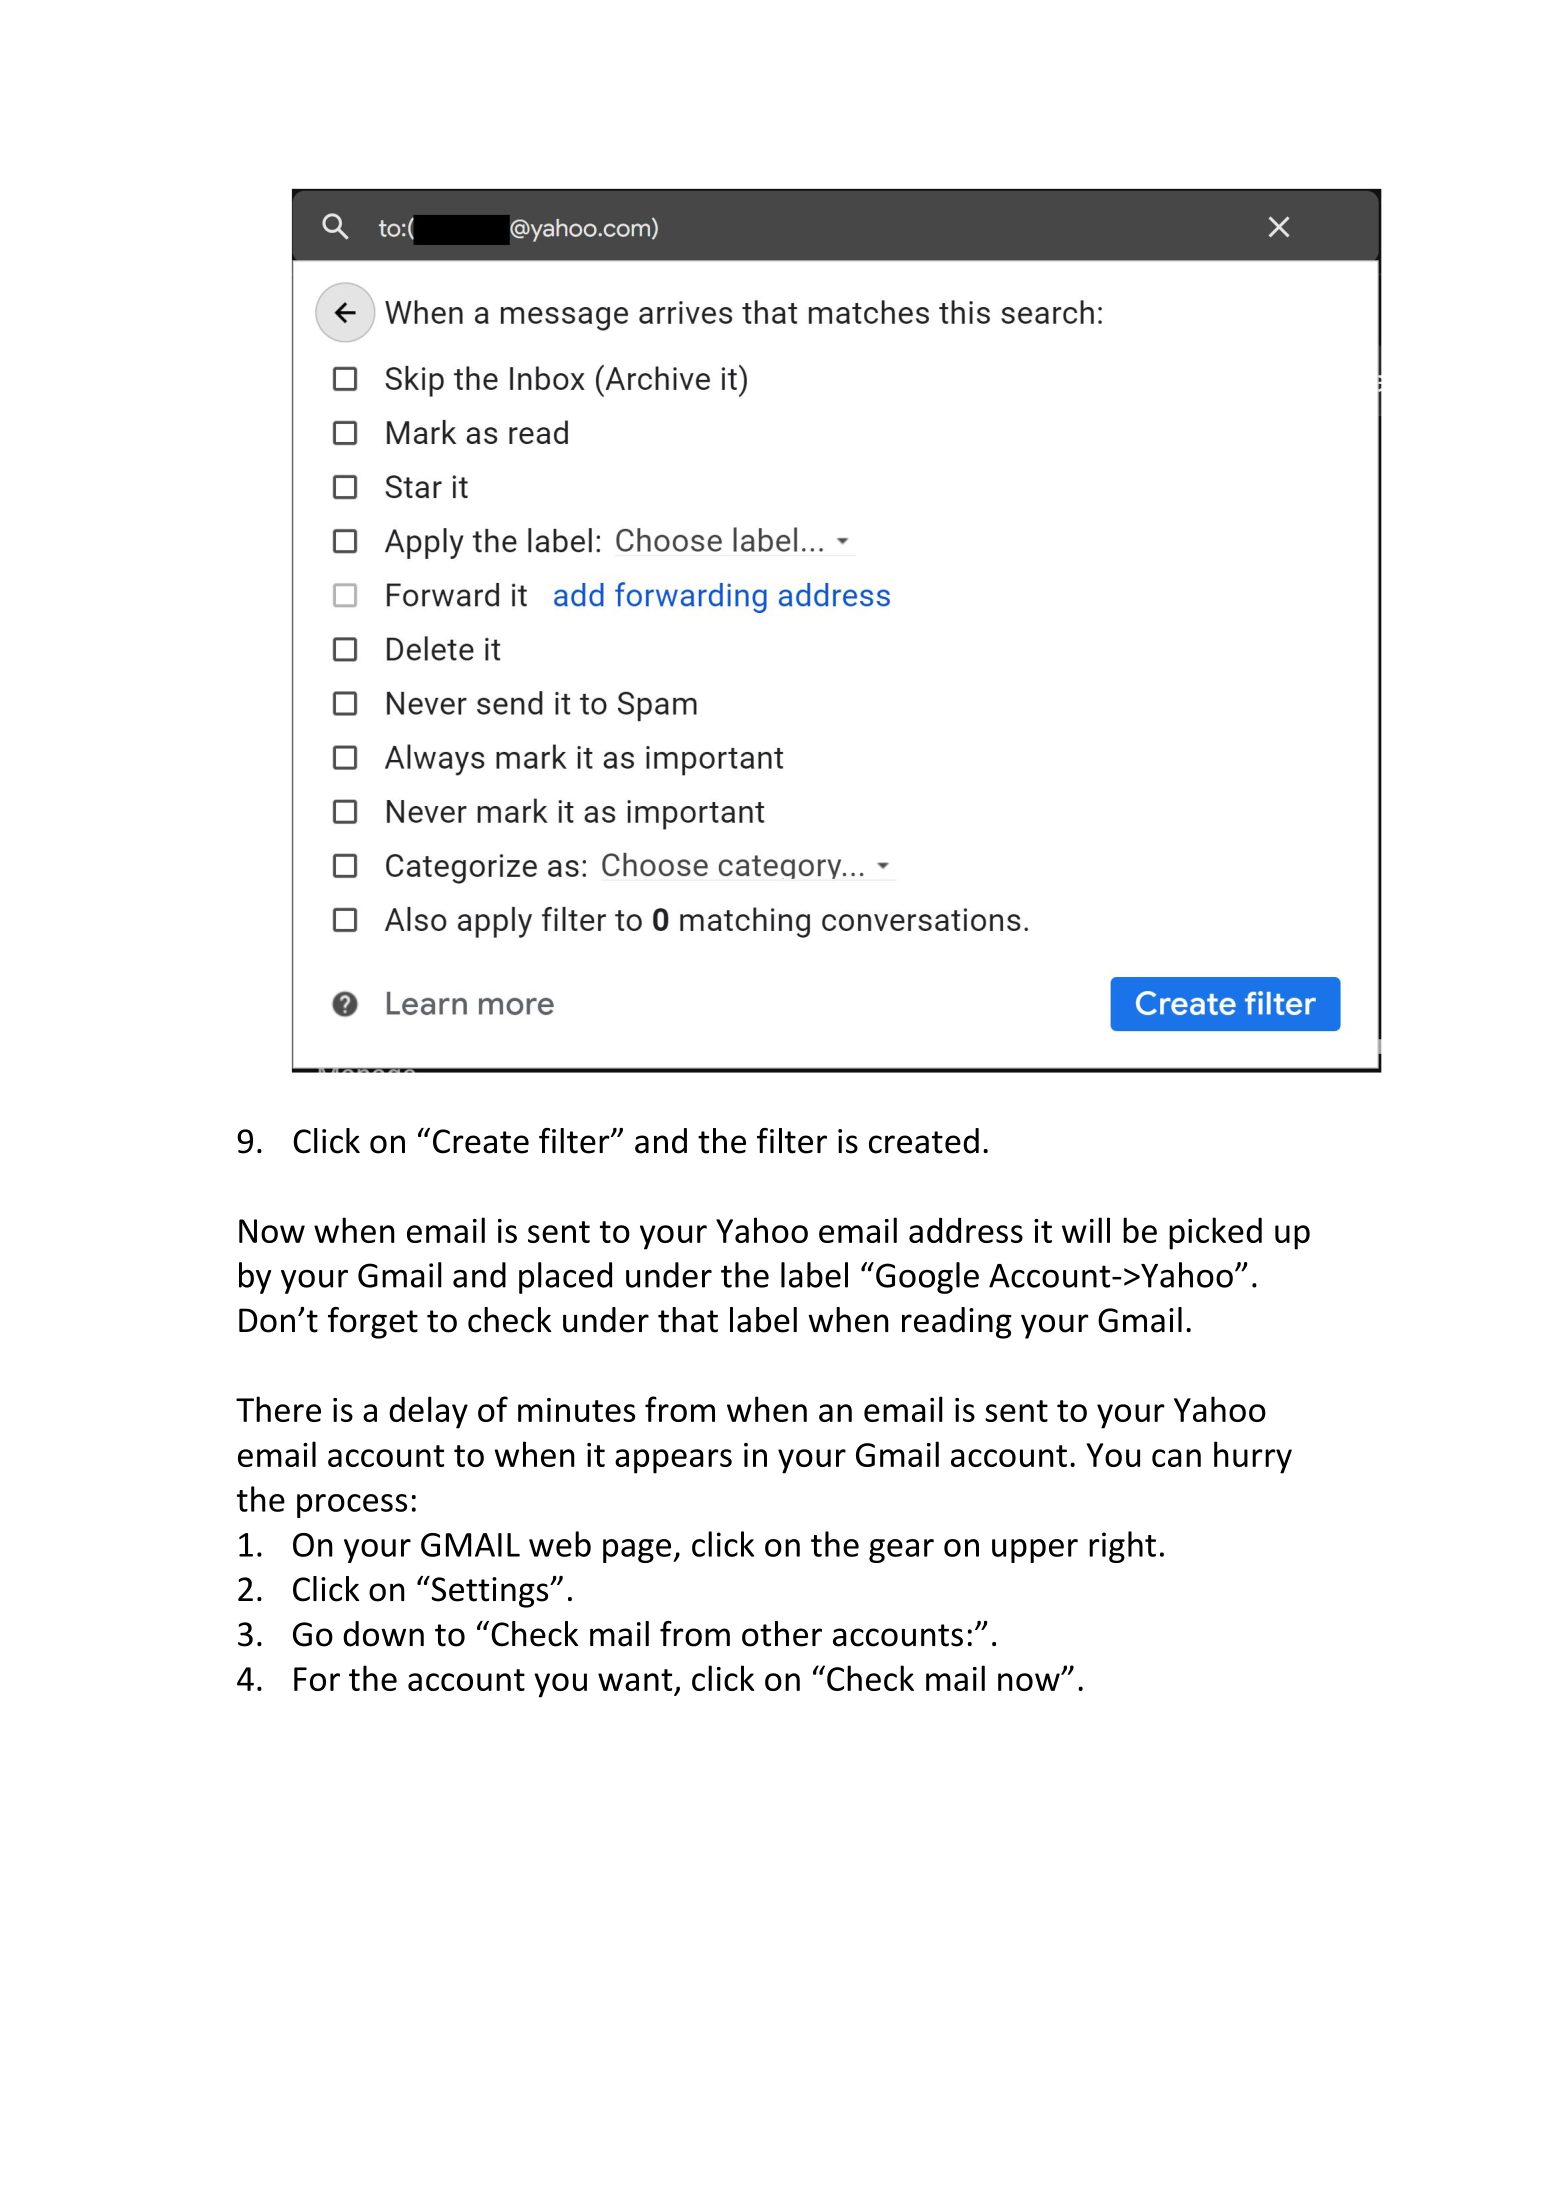  I want to click on can, so click(1176, 1458).
